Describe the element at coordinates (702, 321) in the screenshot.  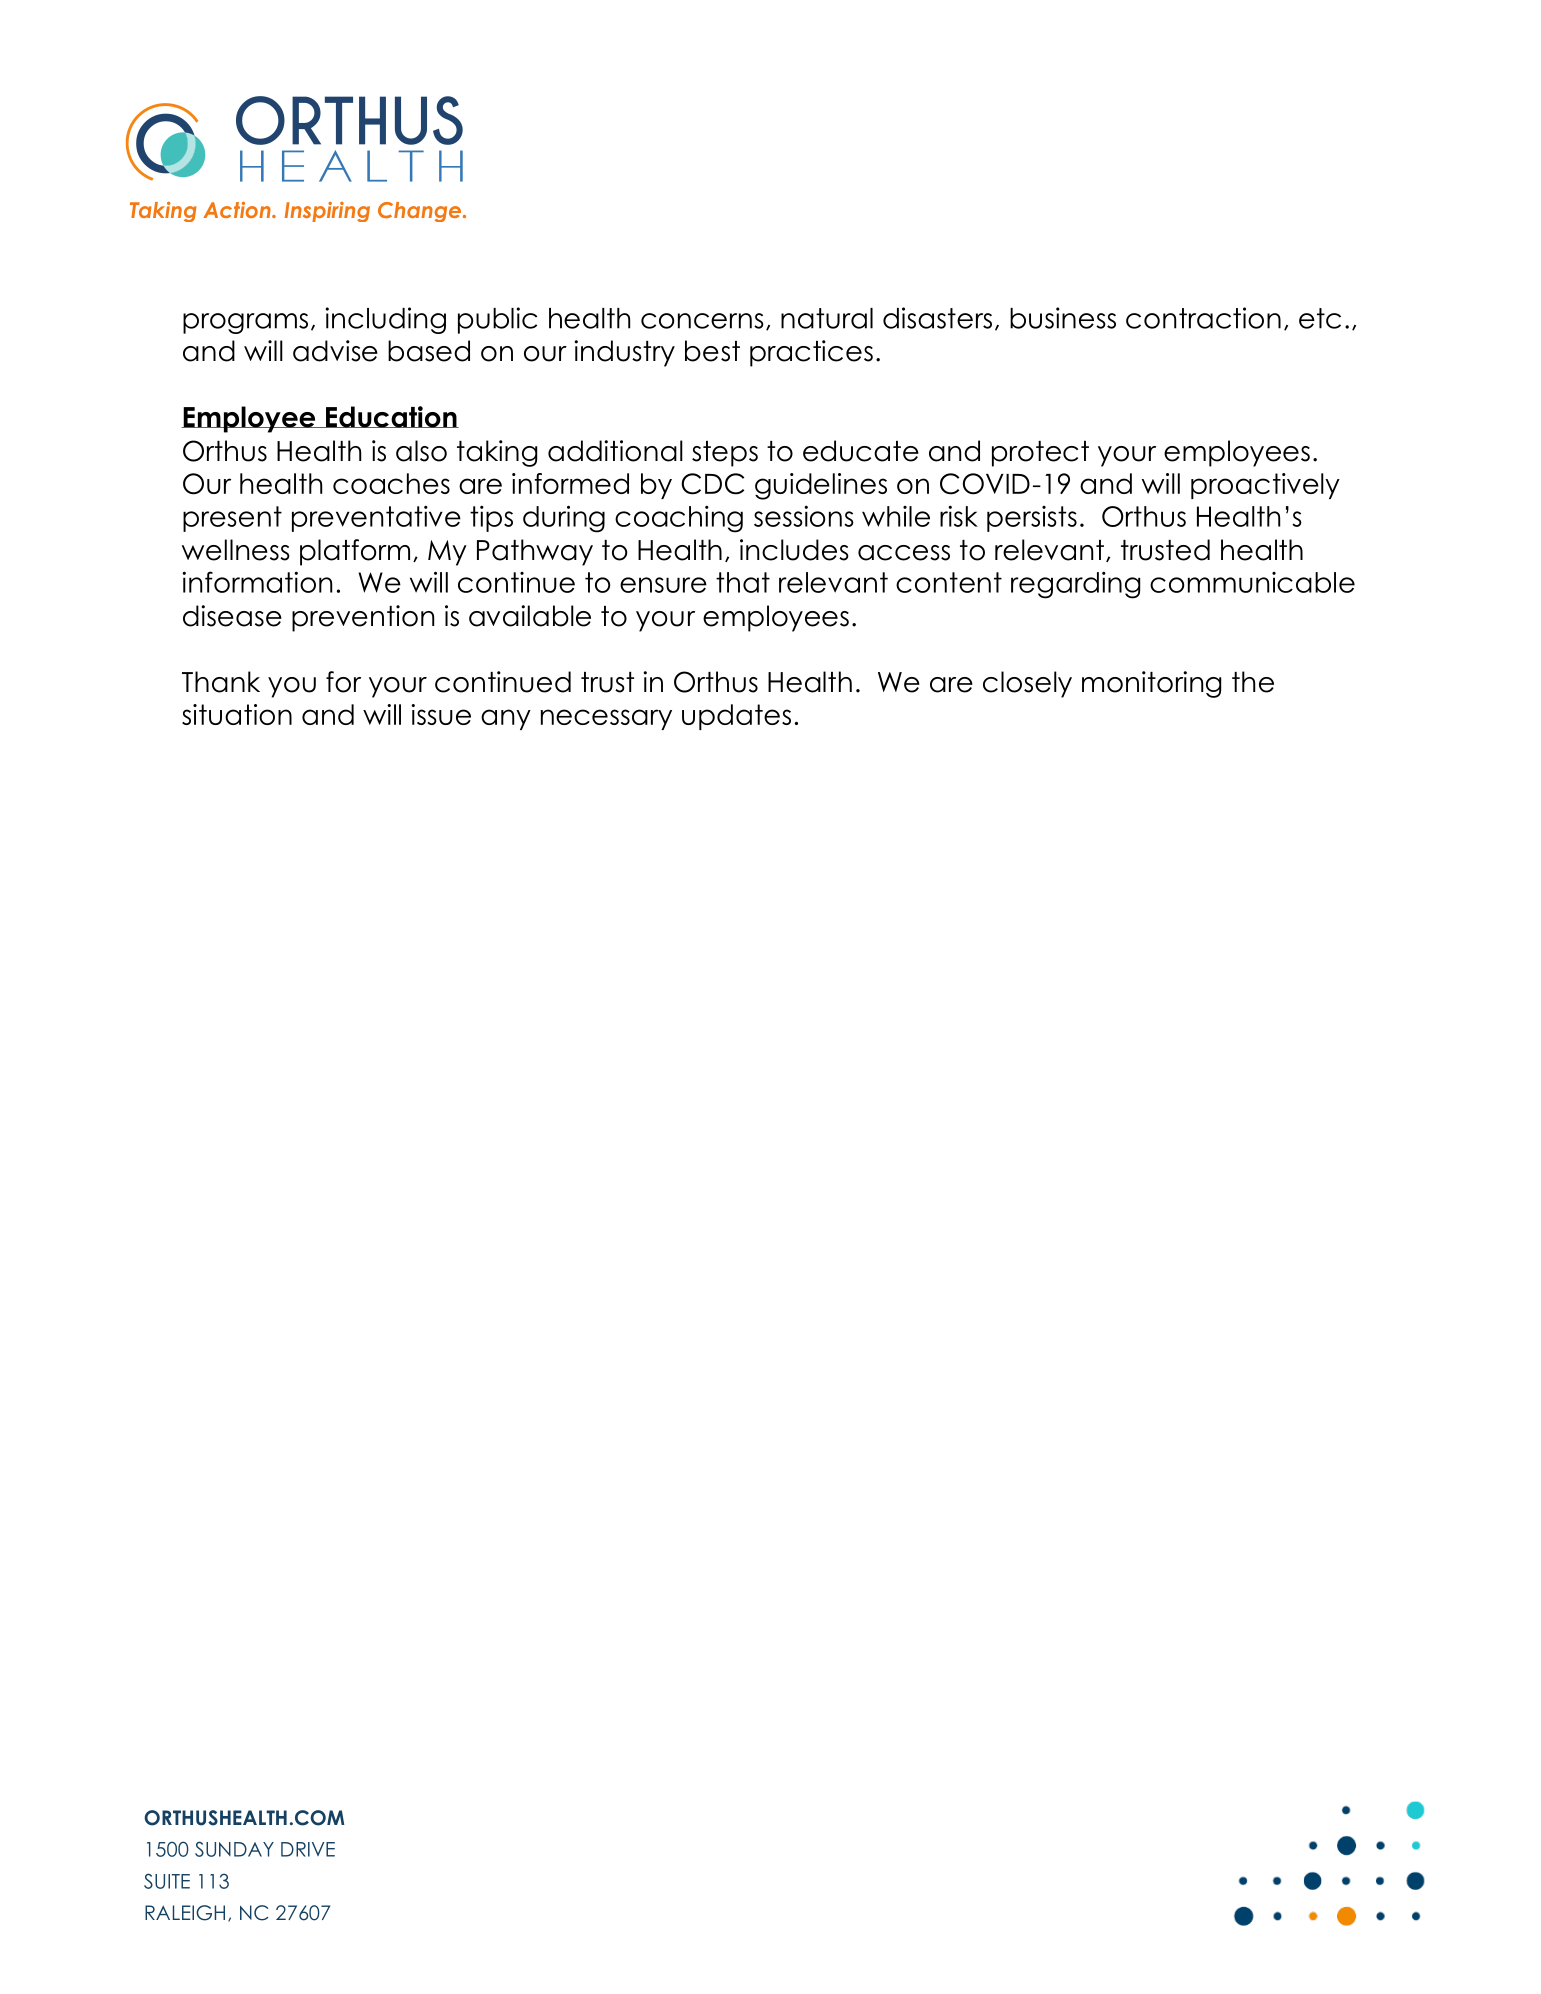
I see `concerns` at that location.
